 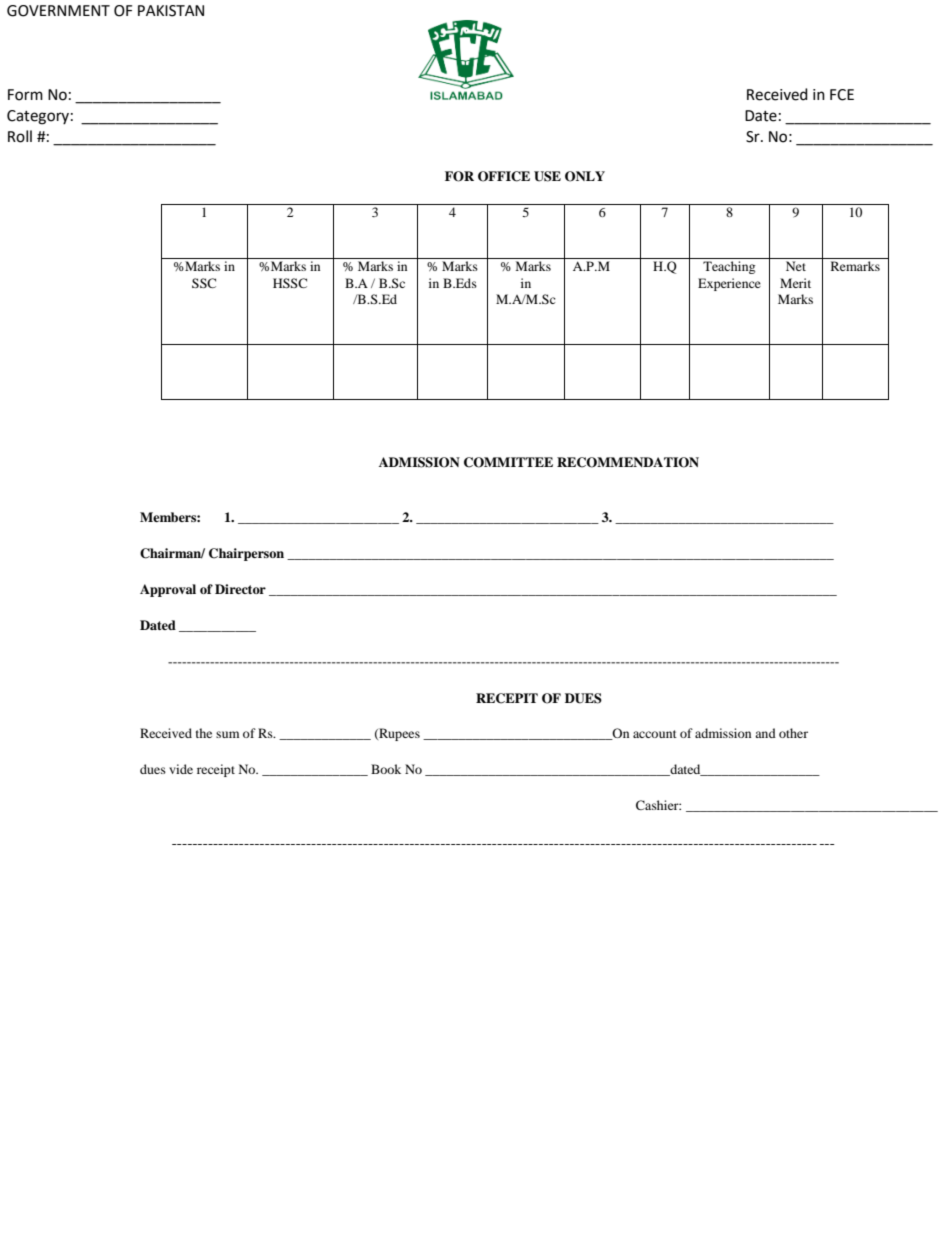 I want to click on USE, so click(x=547, y=176).
